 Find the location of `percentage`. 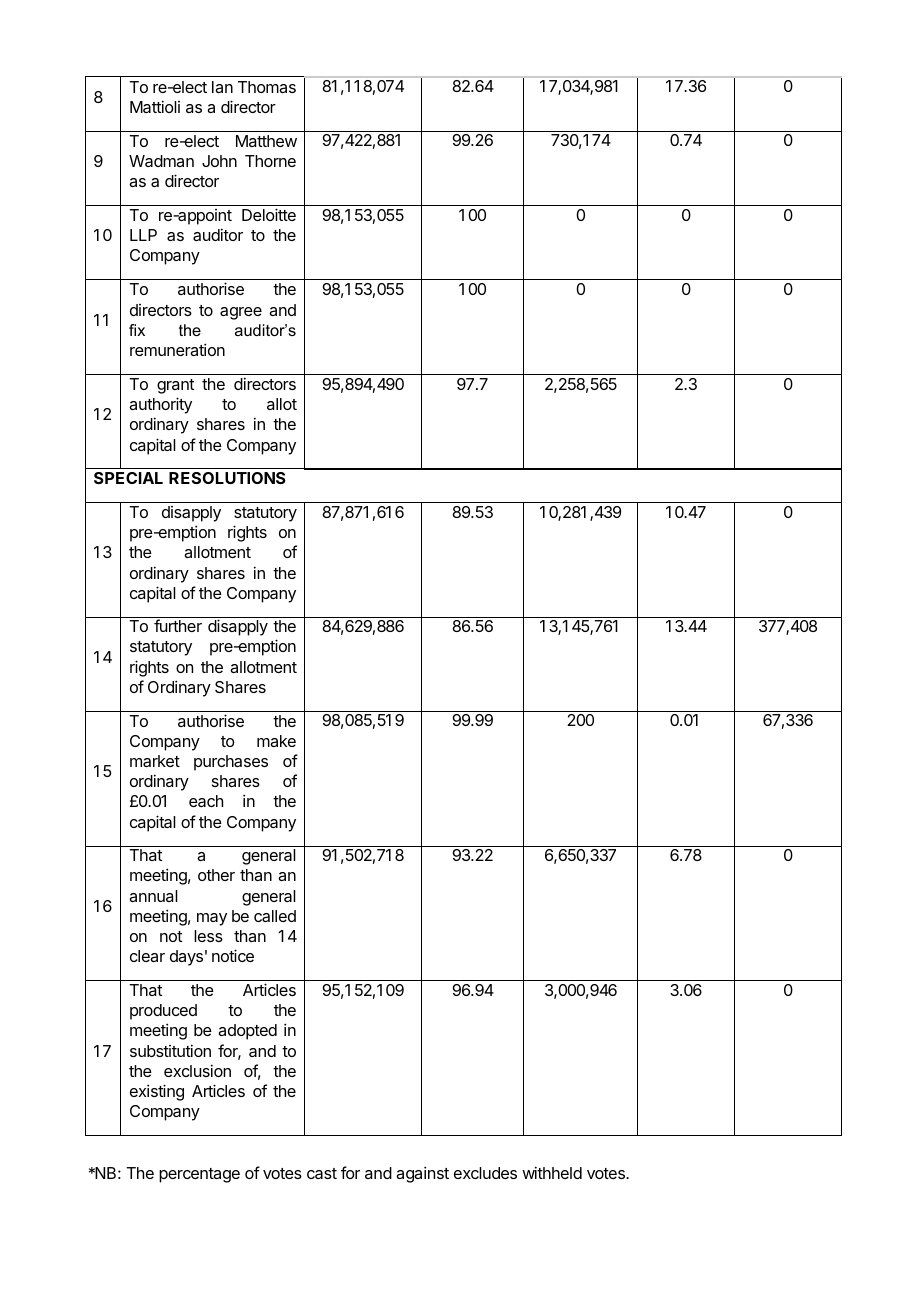

percentage is located at coordinates (199, 1175).
